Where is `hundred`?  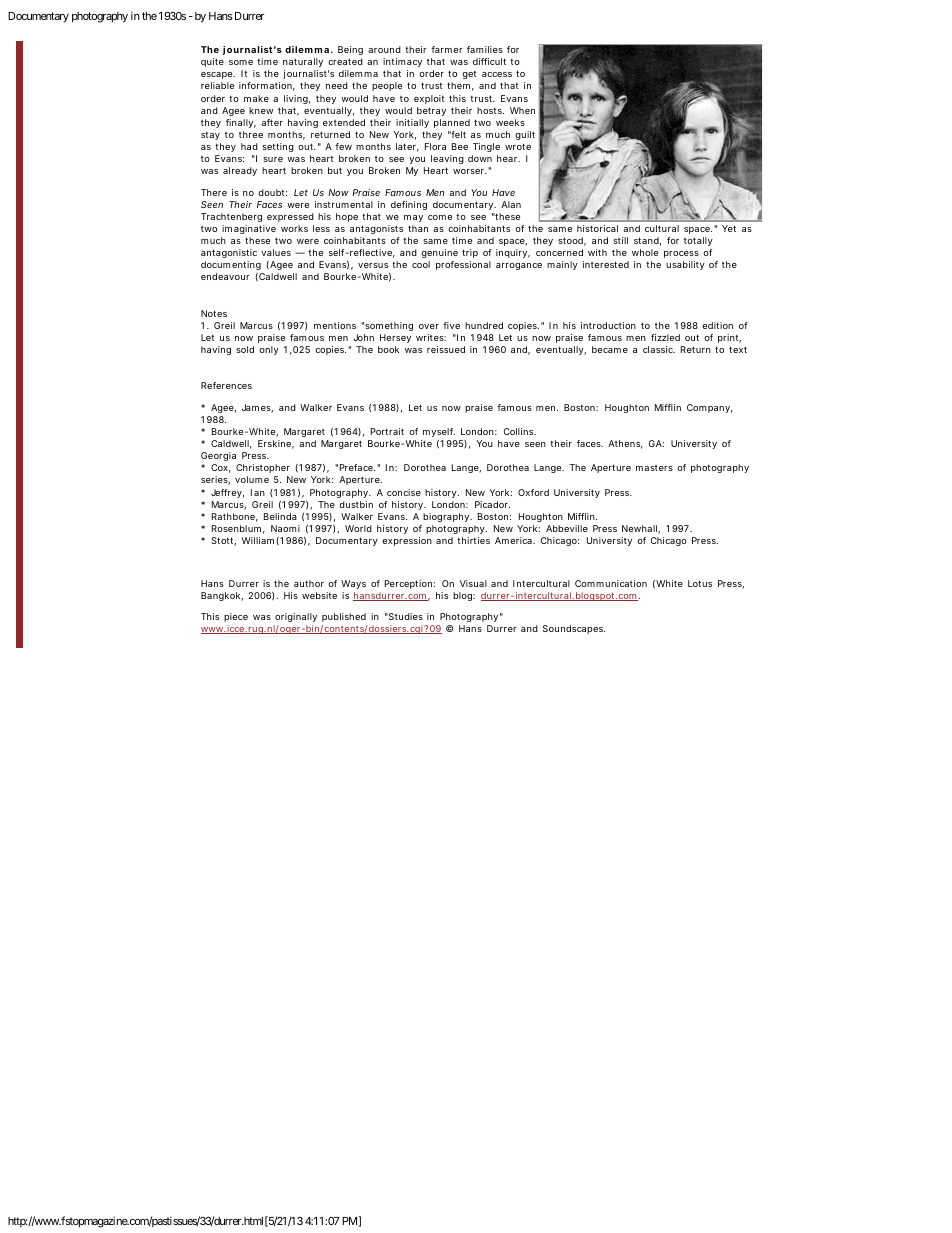
hundred is located at coordinates (484, 325).
